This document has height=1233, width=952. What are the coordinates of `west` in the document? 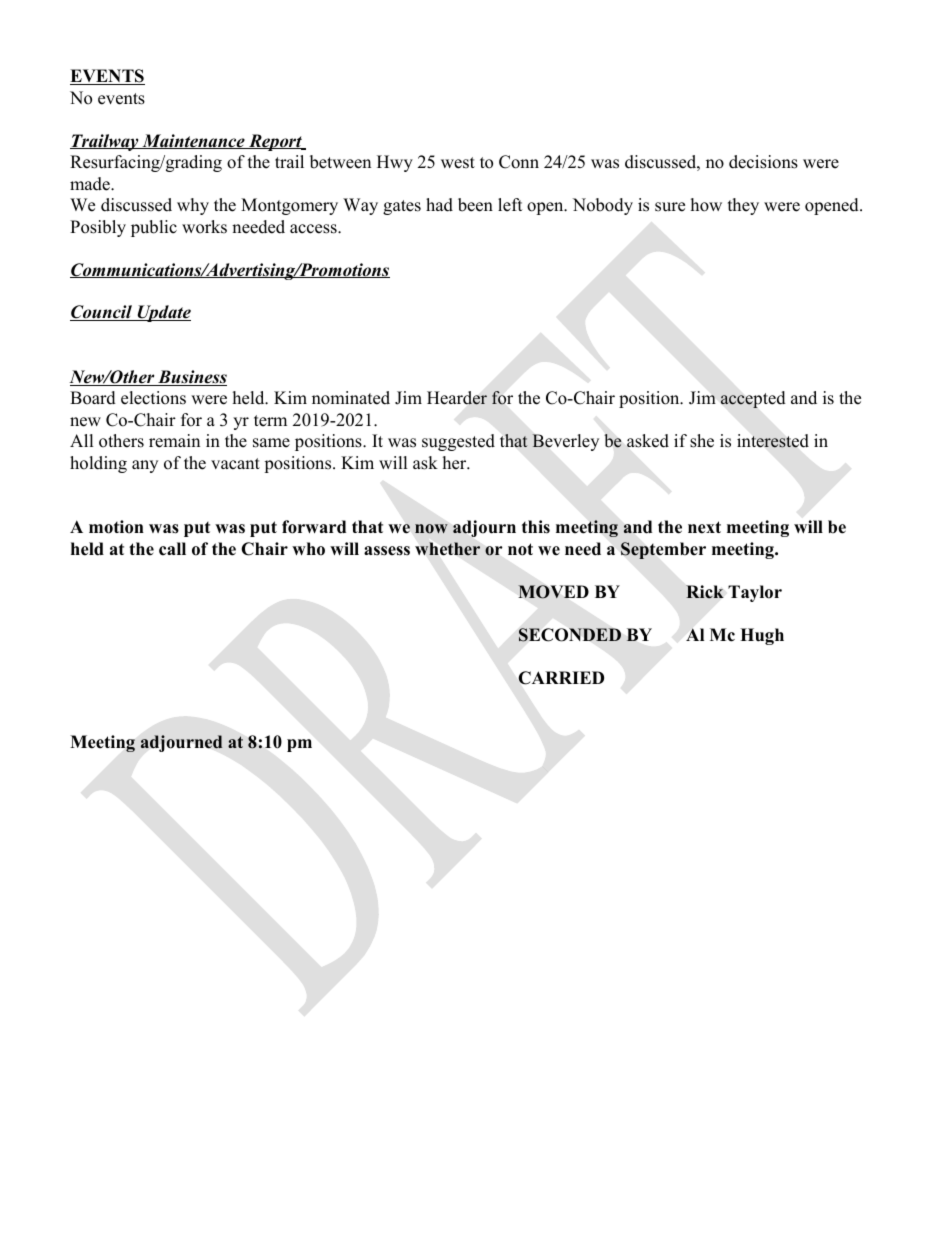 It's located at (458, 163).
